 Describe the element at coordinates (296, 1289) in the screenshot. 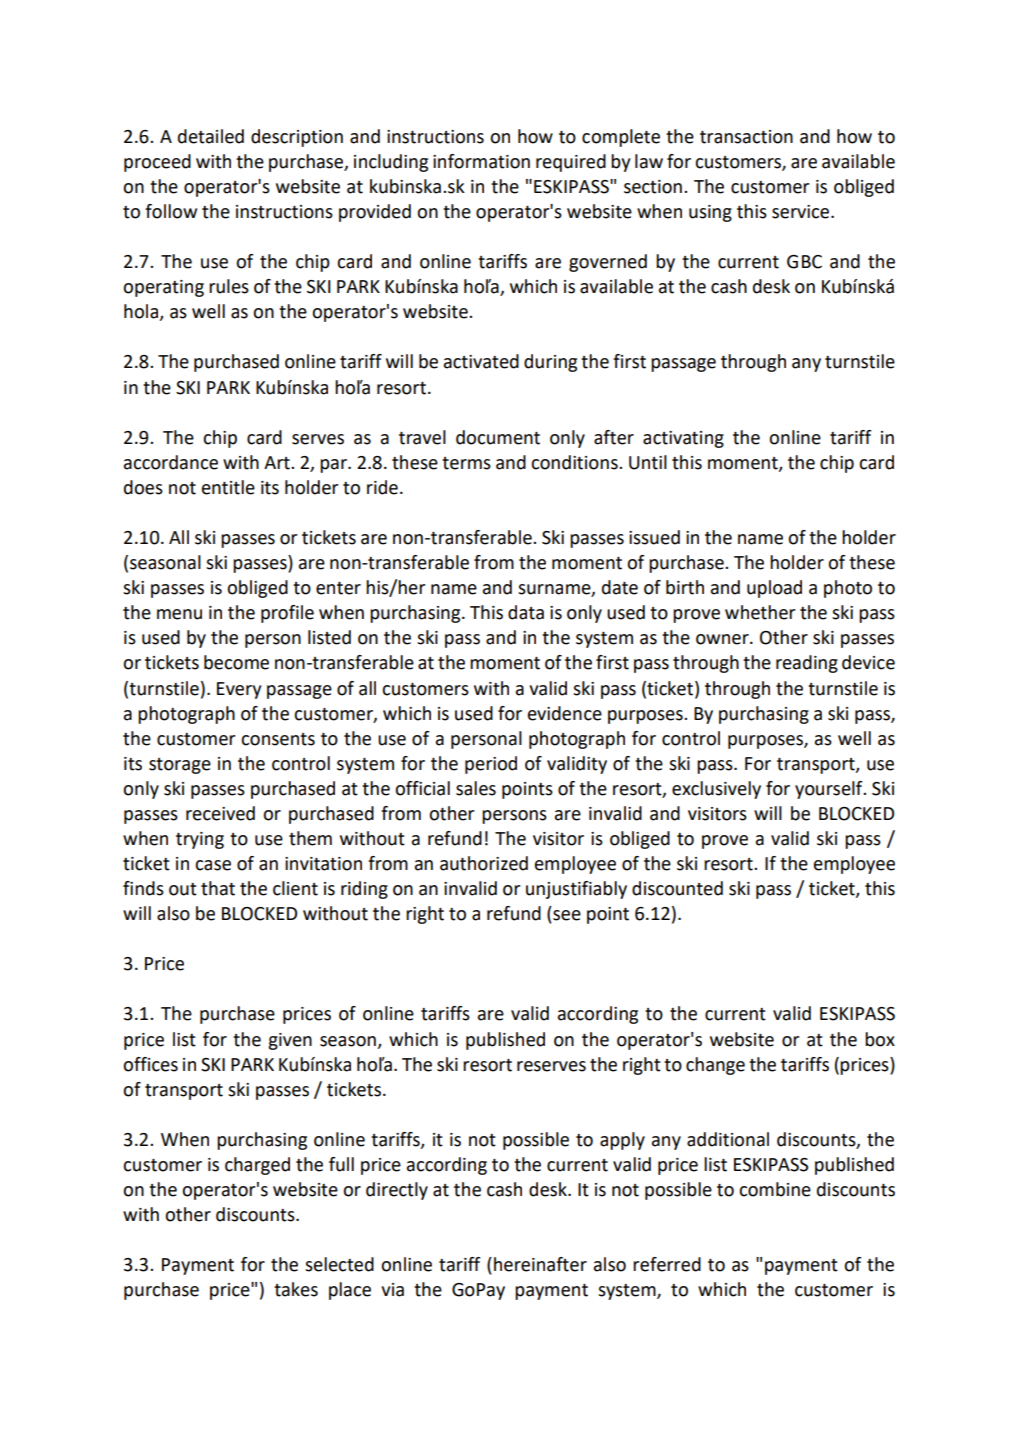

I see `takes` at that location.
